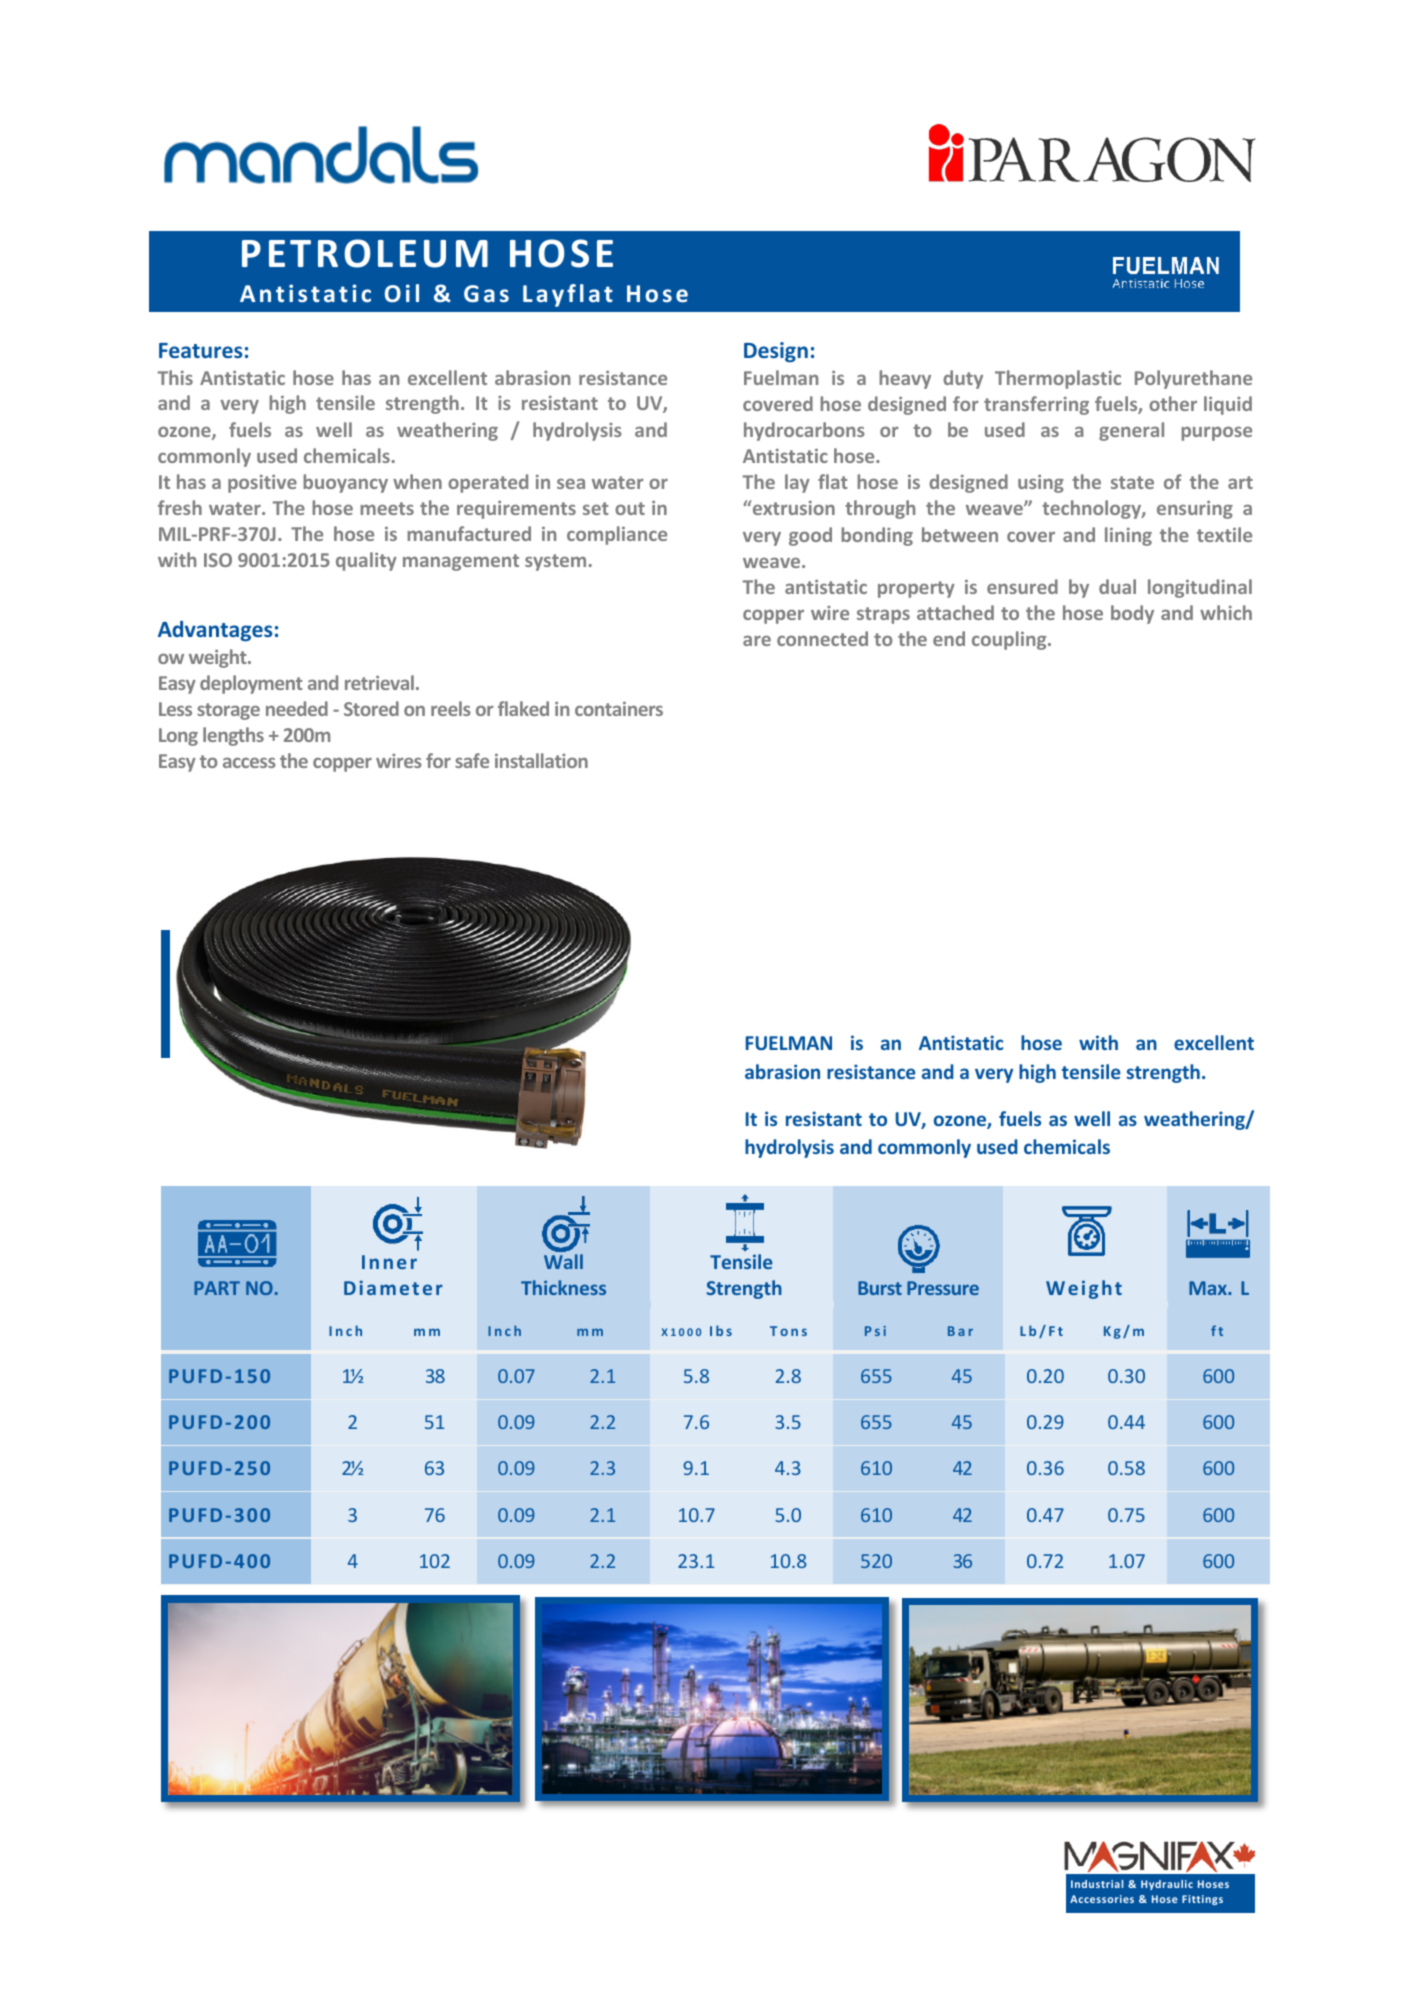 The image size is (1416, 2002). What do you see at coordinates (563, 1287) in the page?
I see `Thickness` at bounding box center [563, 1287].
